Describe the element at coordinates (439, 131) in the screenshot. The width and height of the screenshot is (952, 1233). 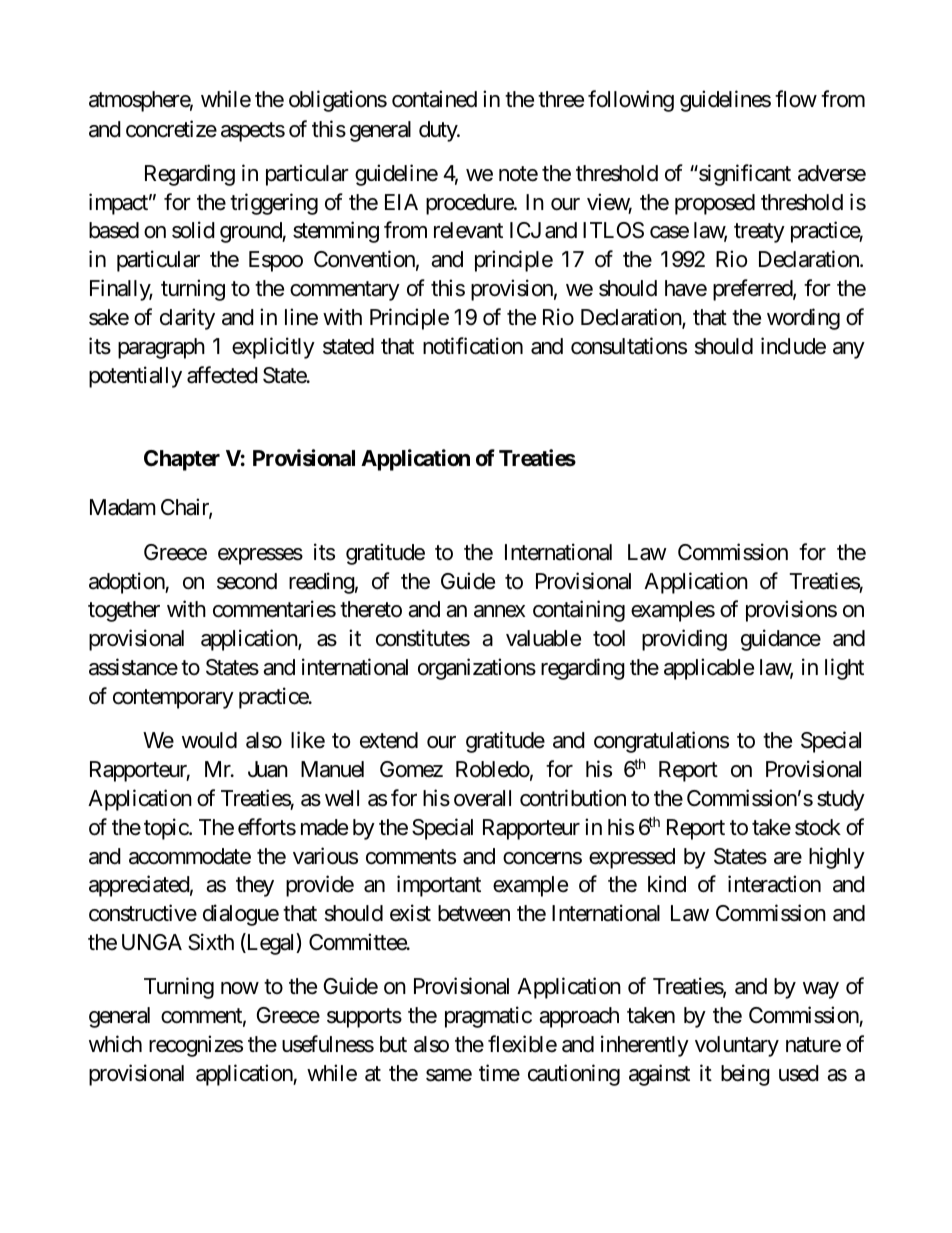
I see `duty` at that location.
